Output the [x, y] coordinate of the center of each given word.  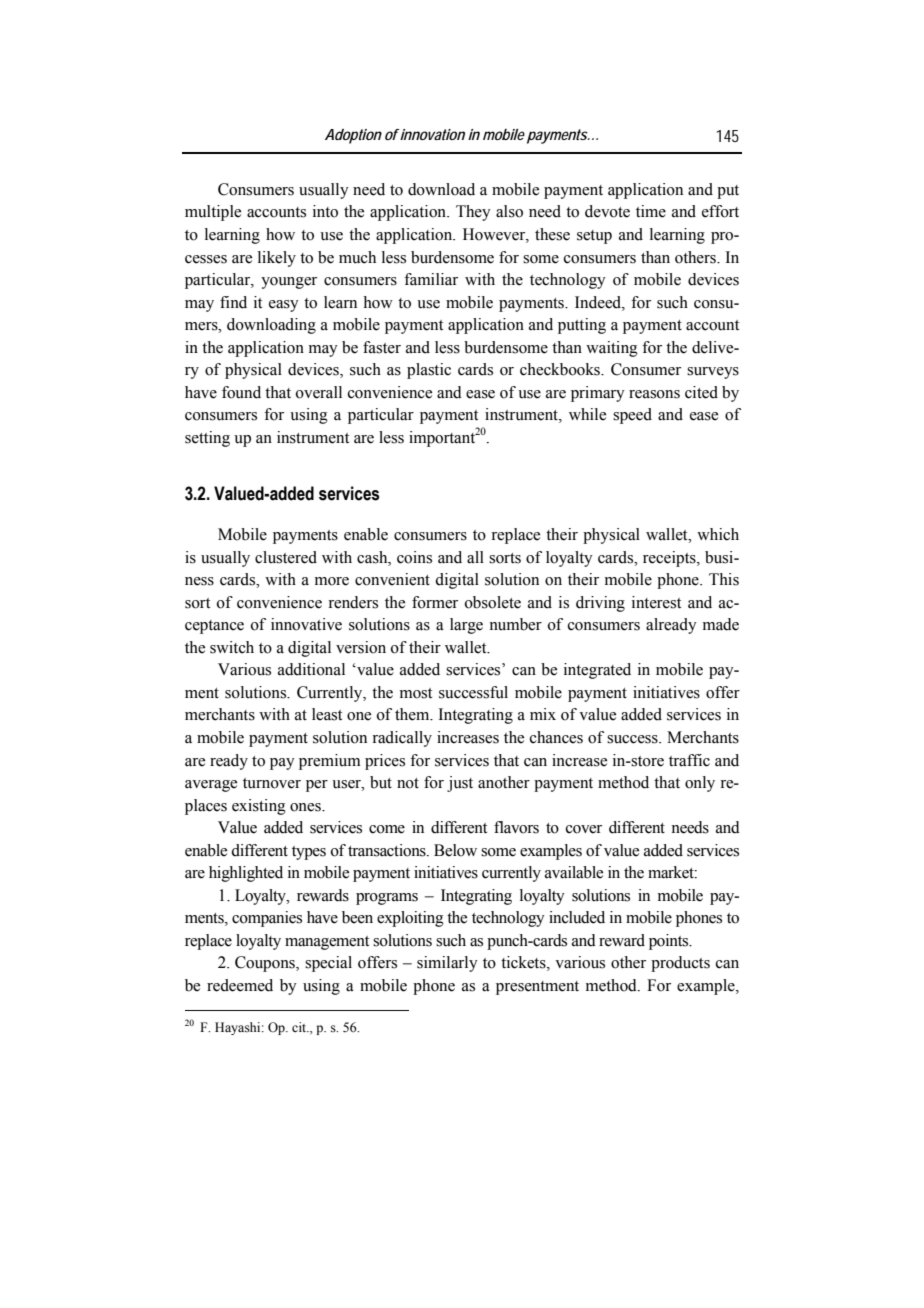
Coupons [266, 964]
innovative [306, 624]
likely [277, 259]
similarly [447, 964]
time [651, 211]
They [473, 213]
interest [656, 602]
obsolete [493, 602]
